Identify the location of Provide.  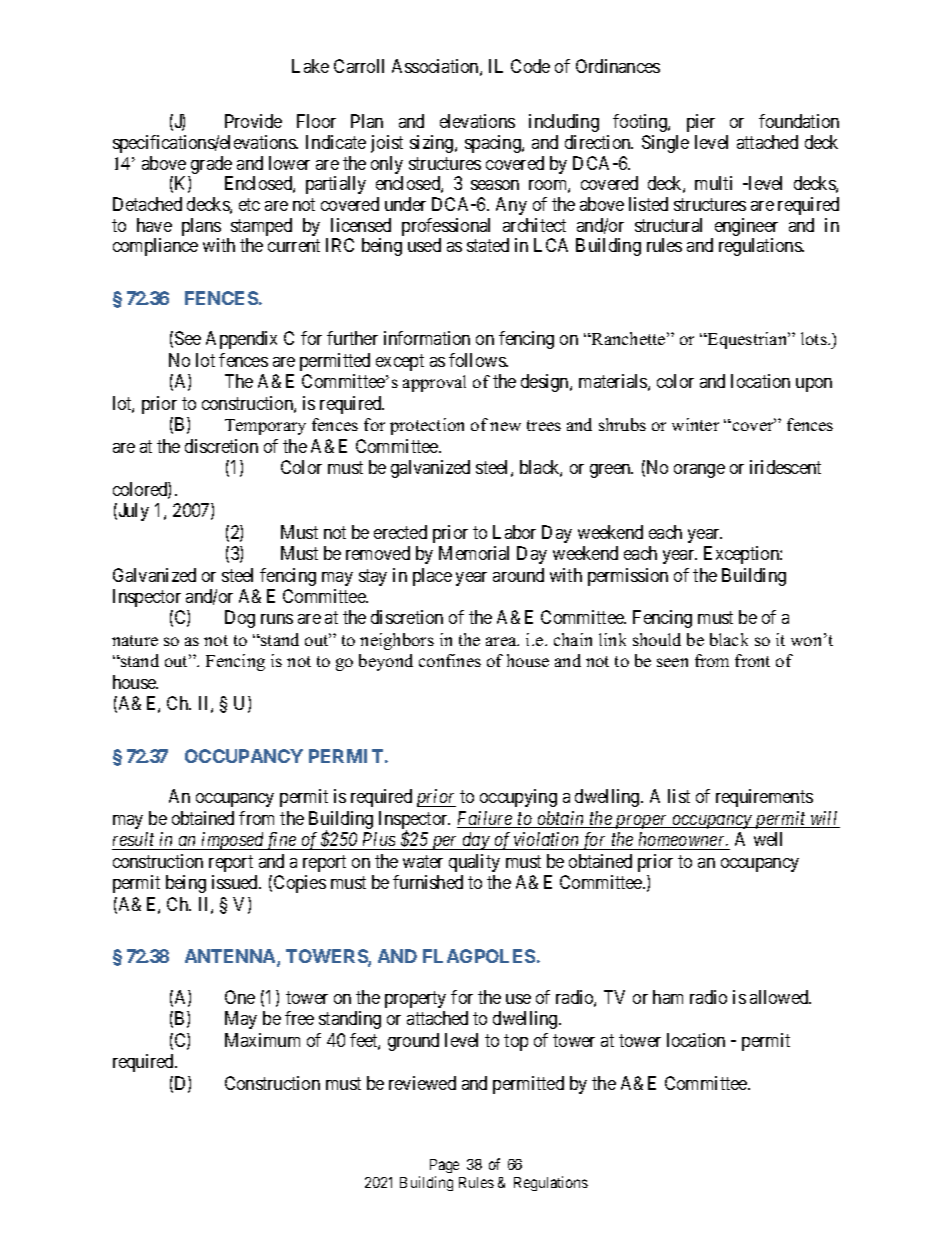
(253, 121).
